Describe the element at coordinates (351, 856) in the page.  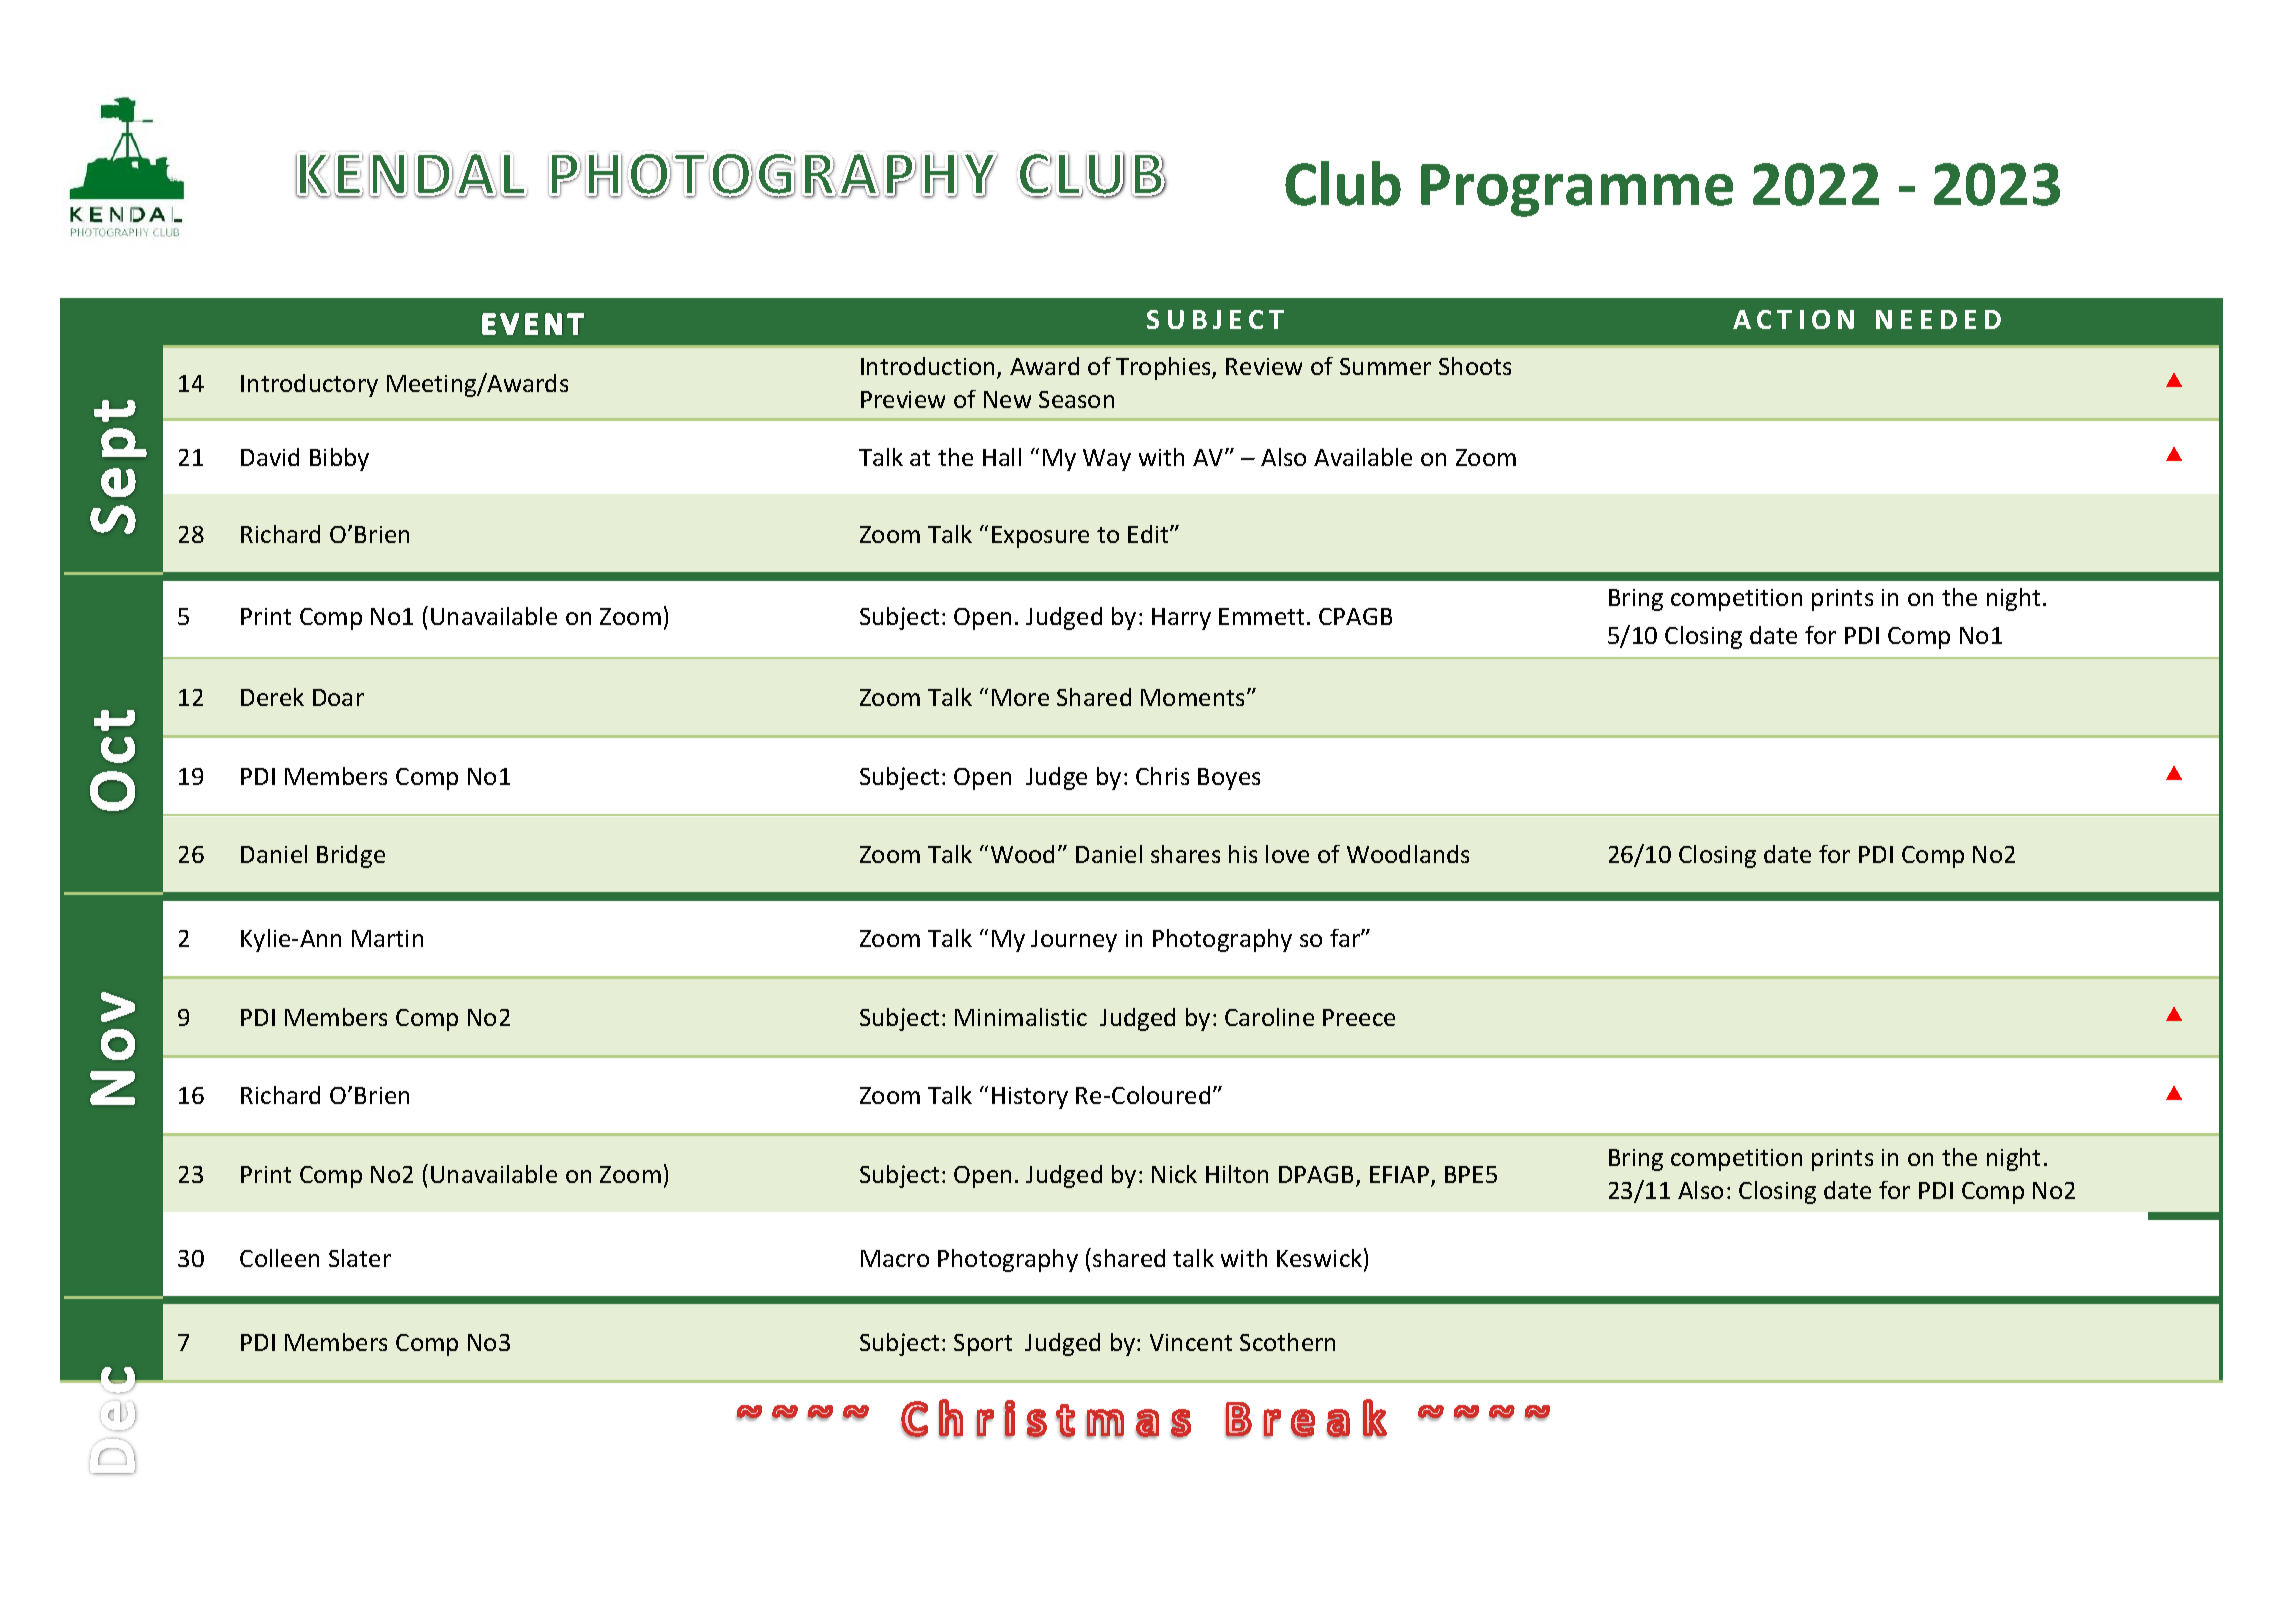
I see `Bridge` at that location.
